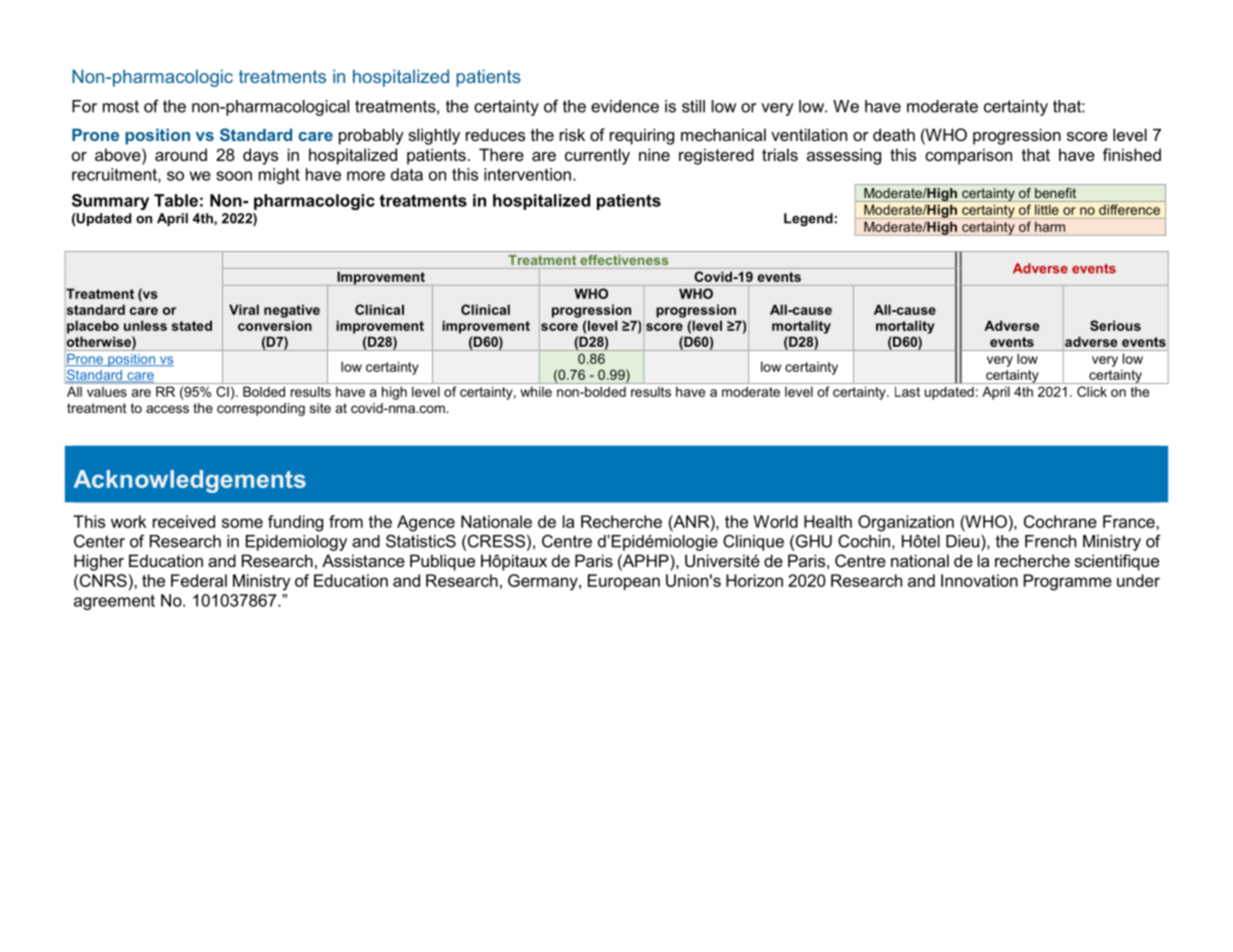 Image resolution: width=1233 pixels, height=952 pixels. I want to click on death, so click(894, 134).
